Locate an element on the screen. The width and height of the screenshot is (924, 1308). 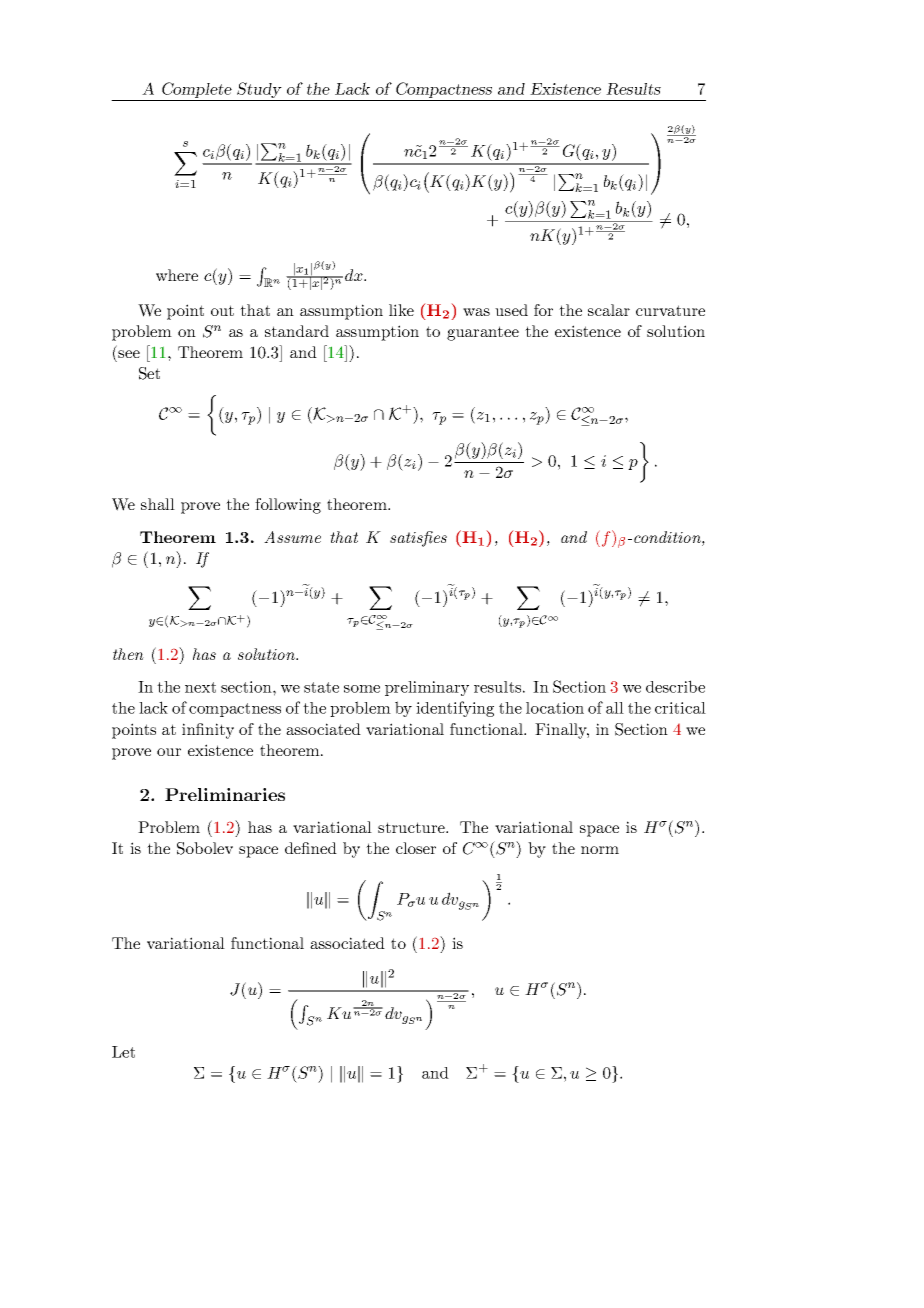
where is located at coordinates (177, 275).
